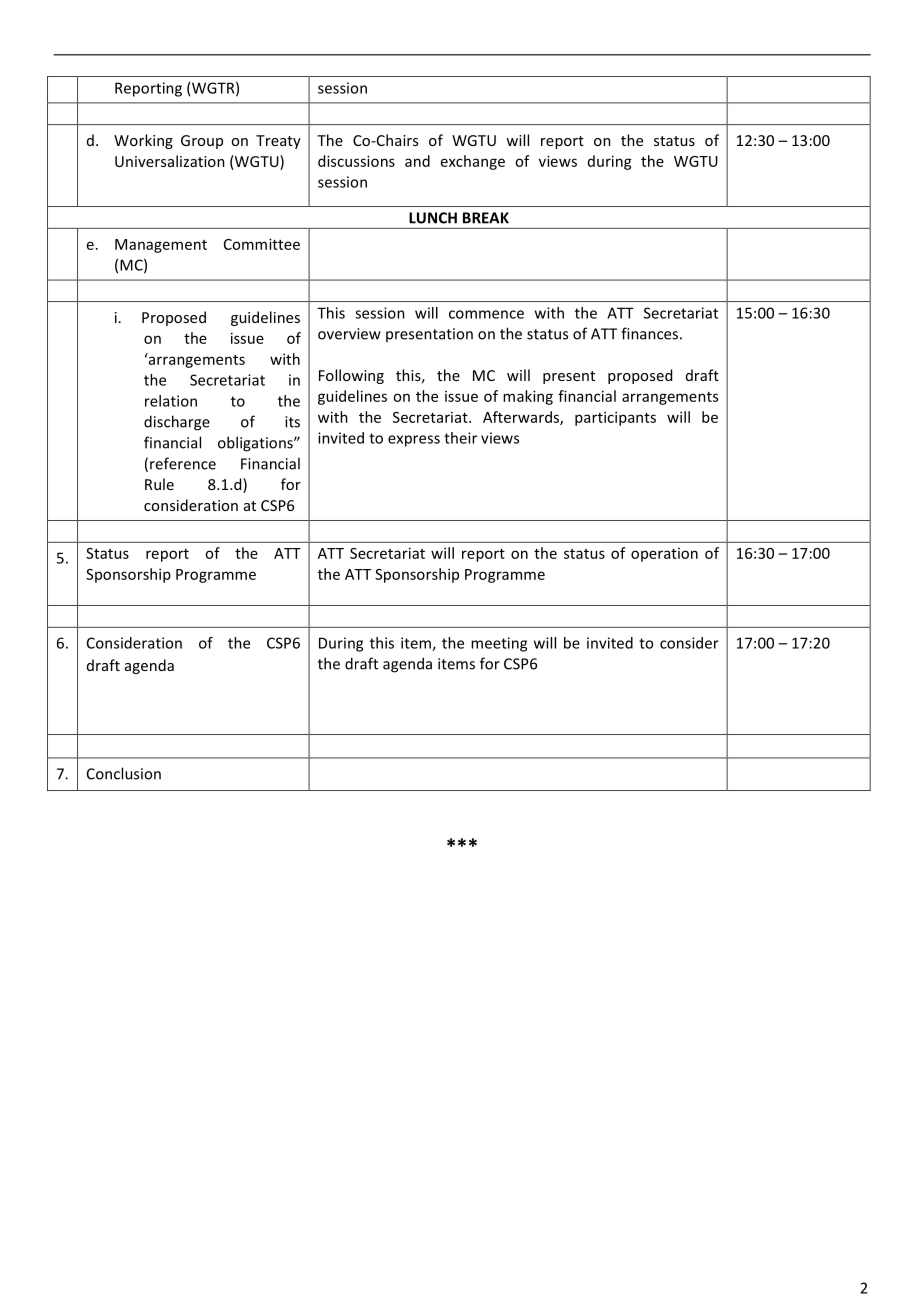 Image resolution: width=924 pixels, height=1308 pixels. What do you see at coordinates (473, 162) in the screenshot?
I see `exchange` at bounding box center [473, 162].
